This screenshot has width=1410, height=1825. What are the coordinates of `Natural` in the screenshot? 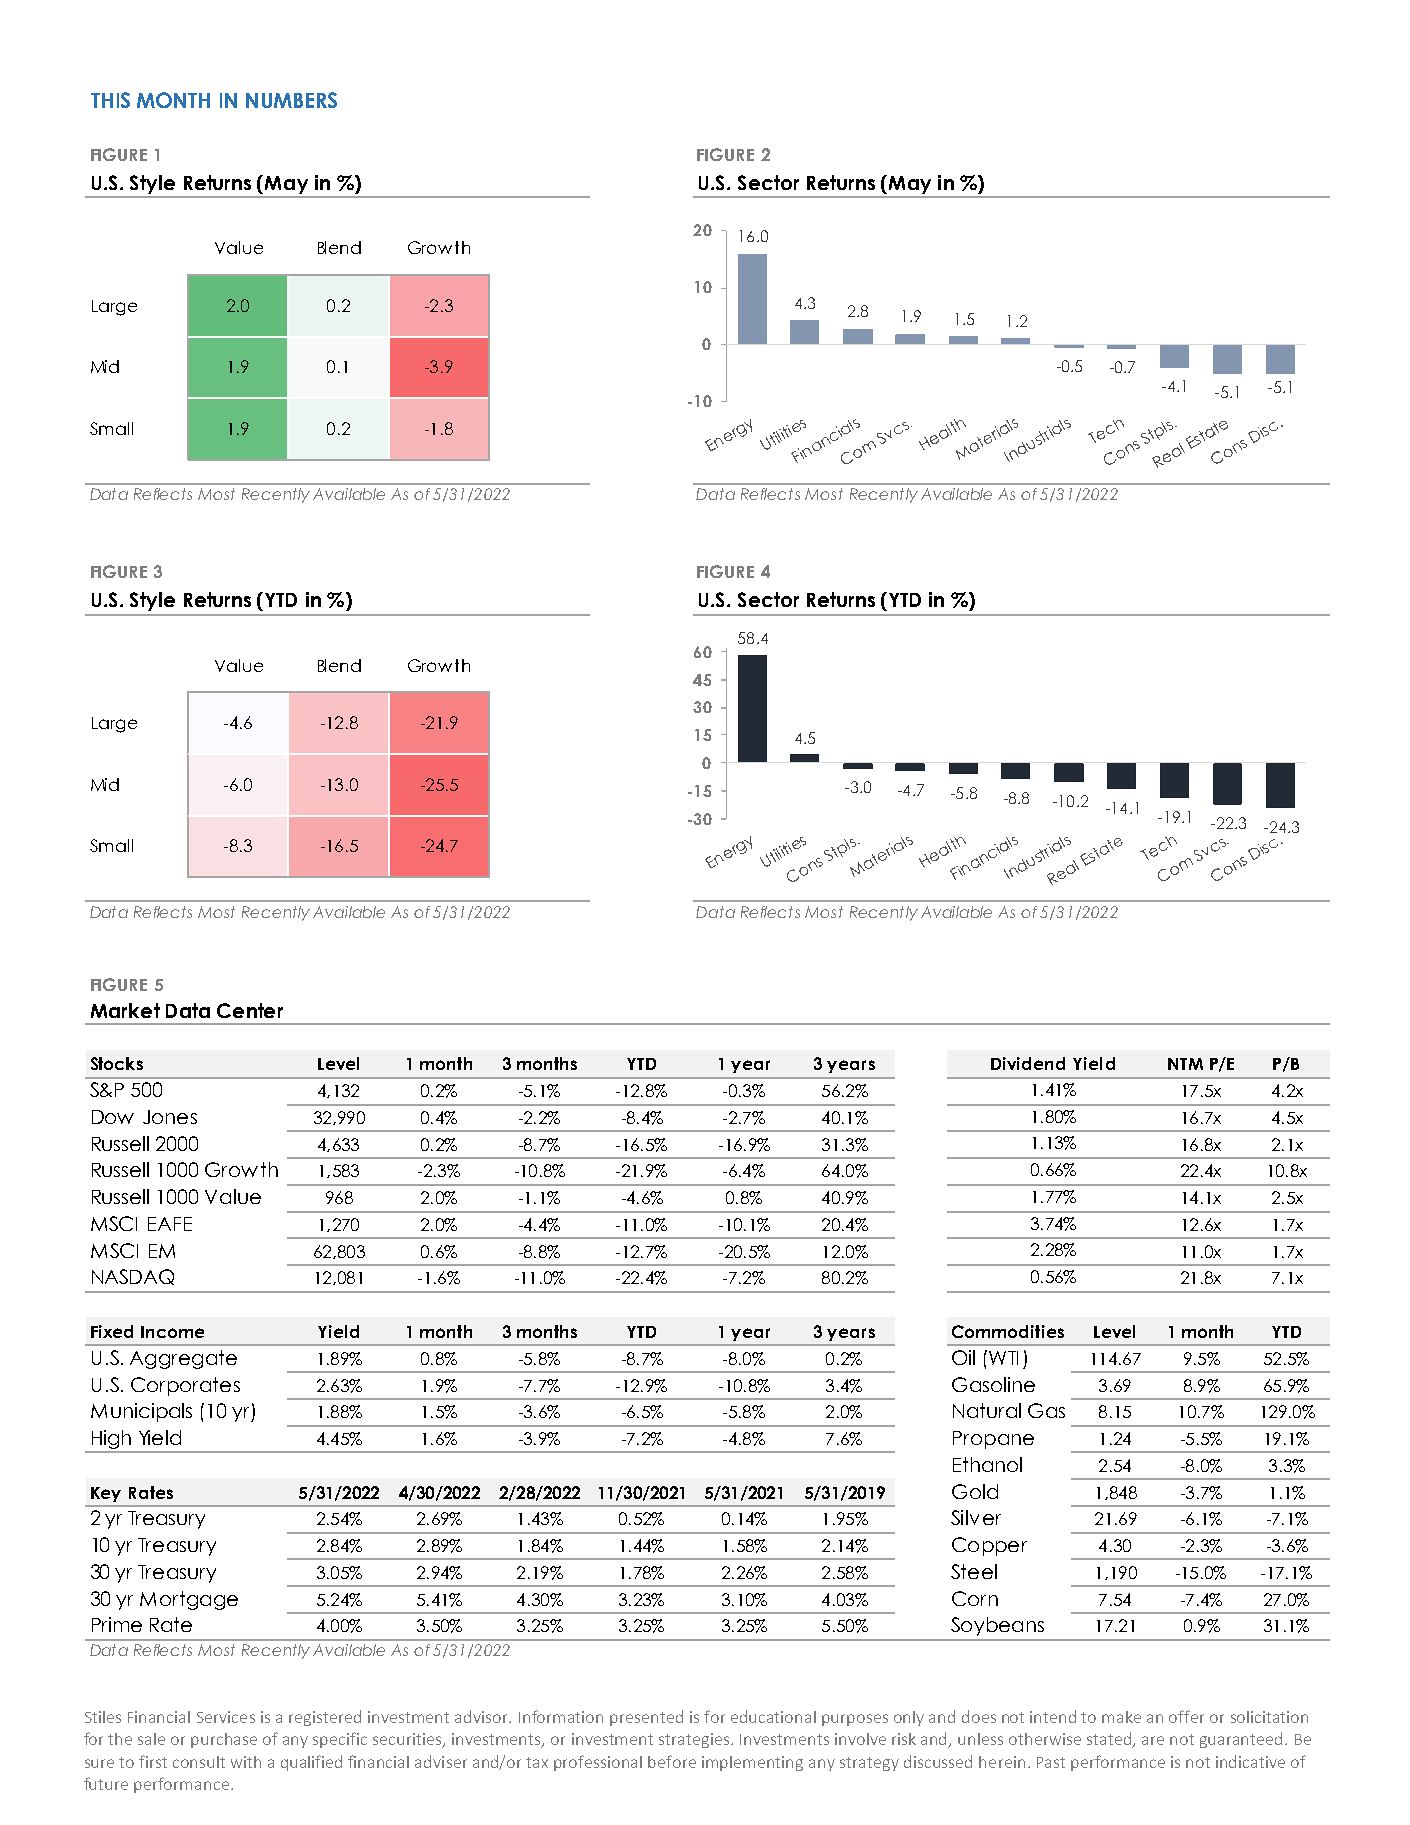 It's located at (987, 1410).
